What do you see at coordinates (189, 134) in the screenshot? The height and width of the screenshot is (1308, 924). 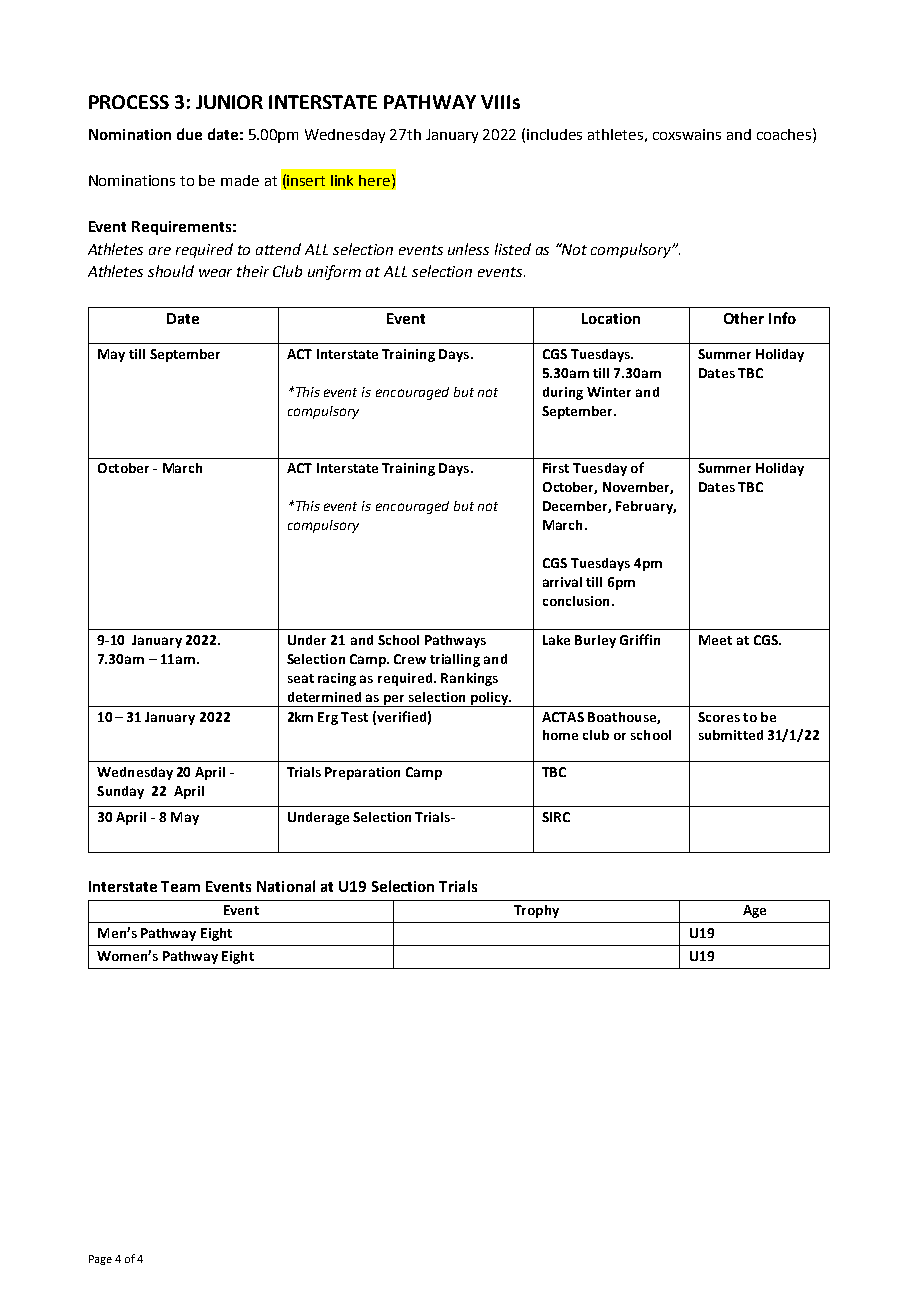 I see `due` at bounding box center [189, 134].
